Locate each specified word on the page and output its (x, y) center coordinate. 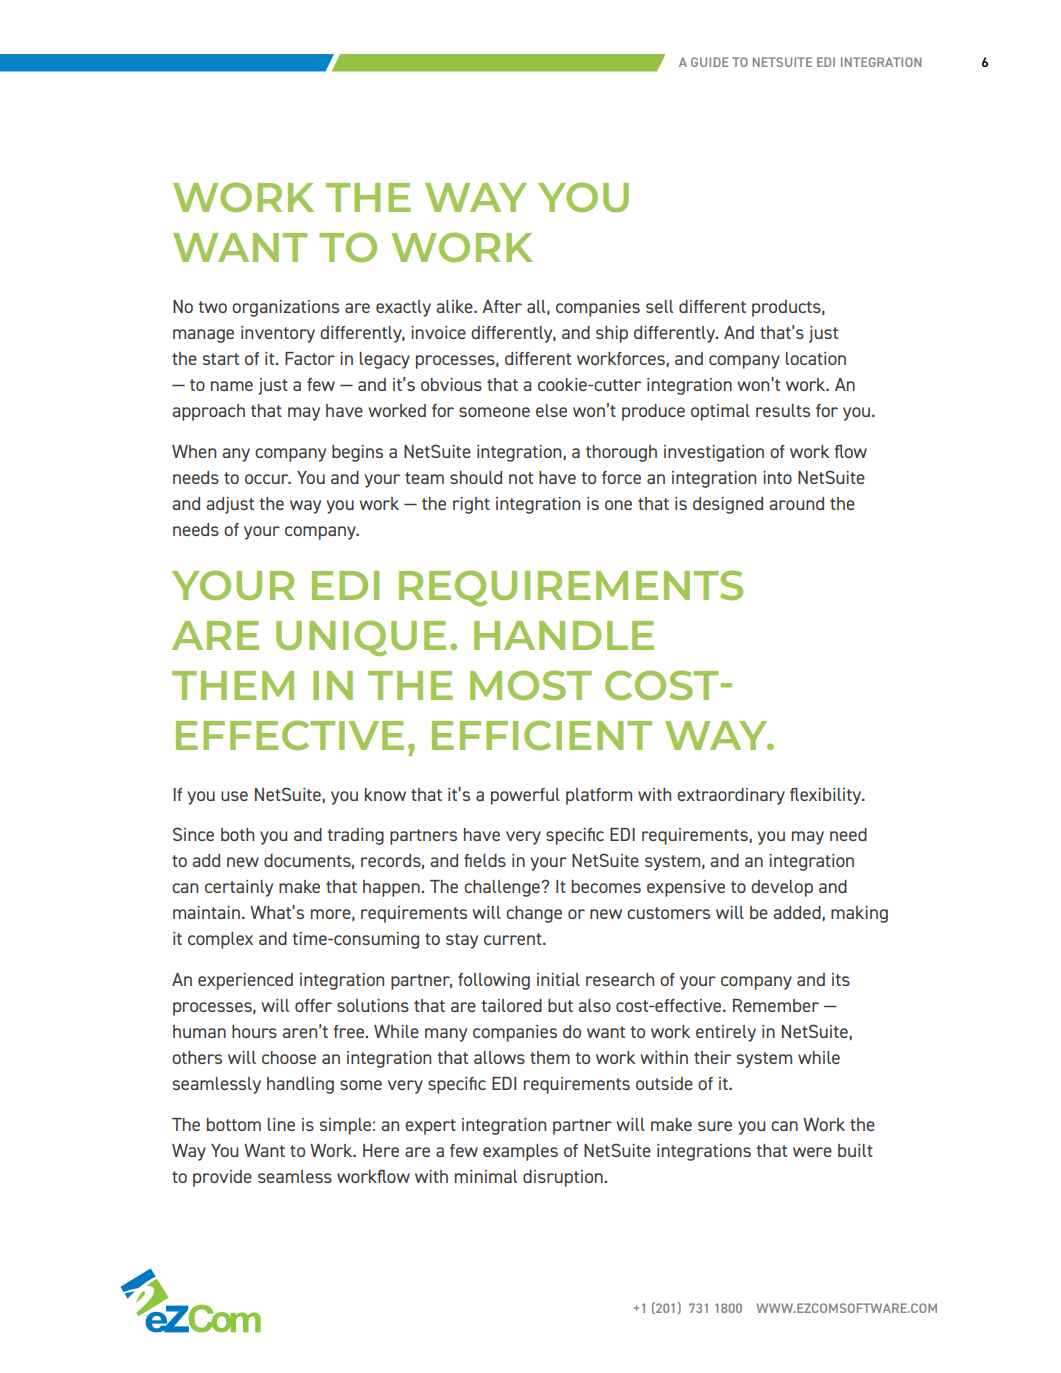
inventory (278, 334)
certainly (239, 888)
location (816, 358)
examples (520, 1152)
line (281, 1124)
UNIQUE (361, 638)
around (796, 503)
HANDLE (564, 635)
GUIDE (709, 62)
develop (782, 888)
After (502, 306)
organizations (285, 308)
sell (659, 306)
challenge (503, 888)
